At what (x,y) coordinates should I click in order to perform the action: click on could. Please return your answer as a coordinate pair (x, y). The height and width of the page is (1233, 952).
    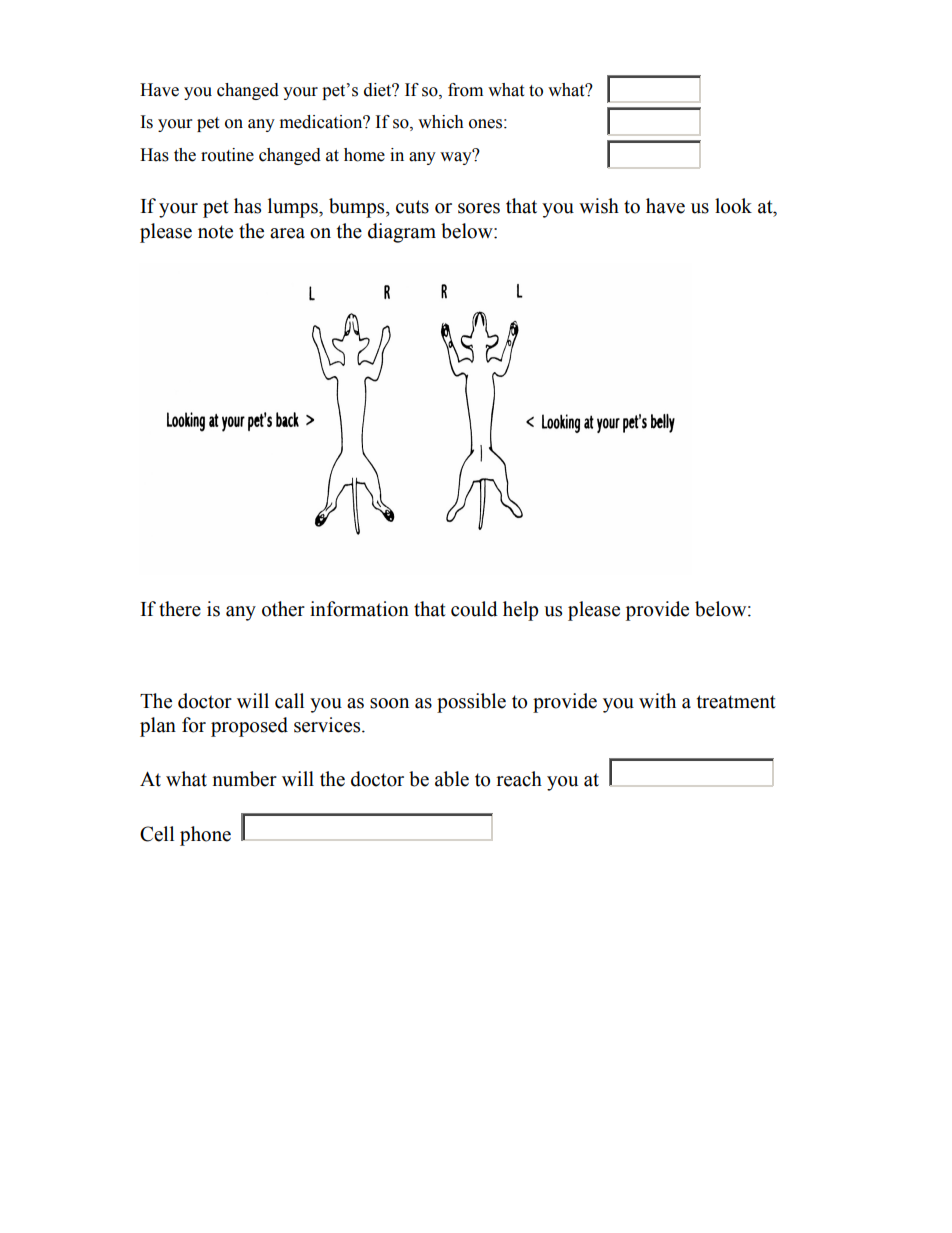
    Looking at the image, I should click on (474, 609).
